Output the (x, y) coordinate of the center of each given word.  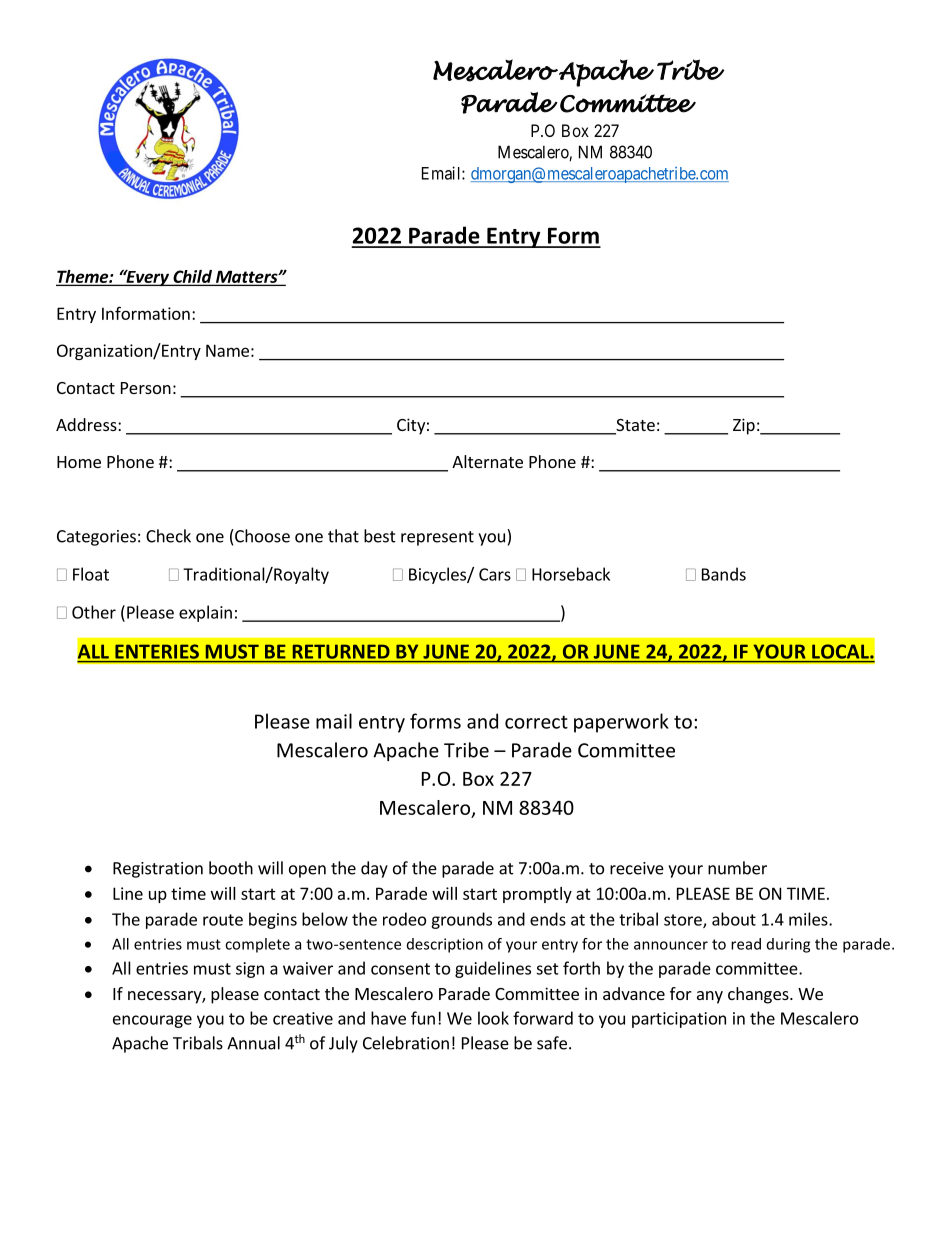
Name (227, 350)
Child (192, 277)
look (493, 1018)
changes (759, 995)
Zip (744, 426)
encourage (152, 1021)
